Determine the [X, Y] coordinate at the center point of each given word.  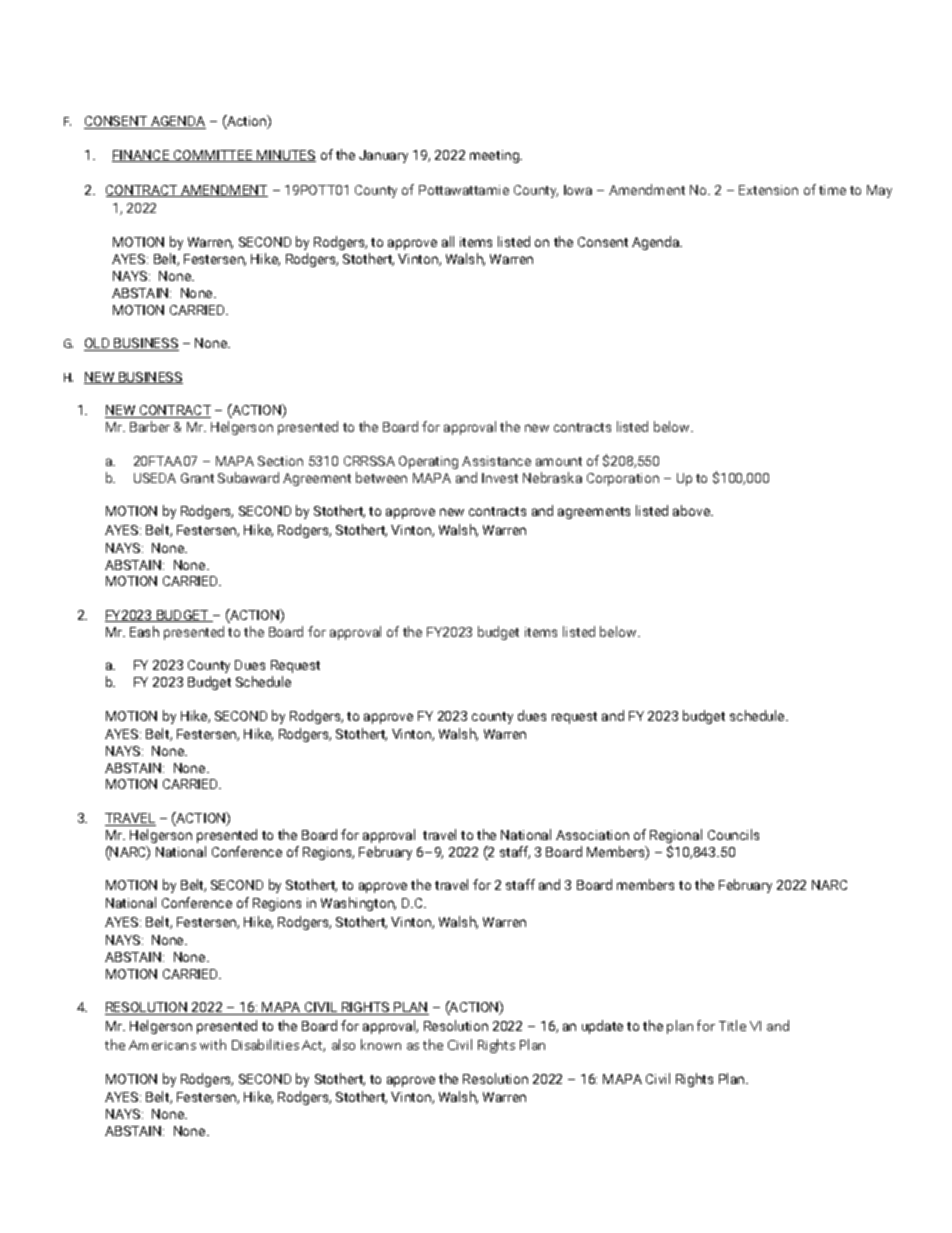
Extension [768, 190]
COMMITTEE [213, 156]
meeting [495, 156]
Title [732, 1025]
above [692, 510]
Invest [500, 478]
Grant [197, 478]
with [213, 1044]
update [602, 1027]
